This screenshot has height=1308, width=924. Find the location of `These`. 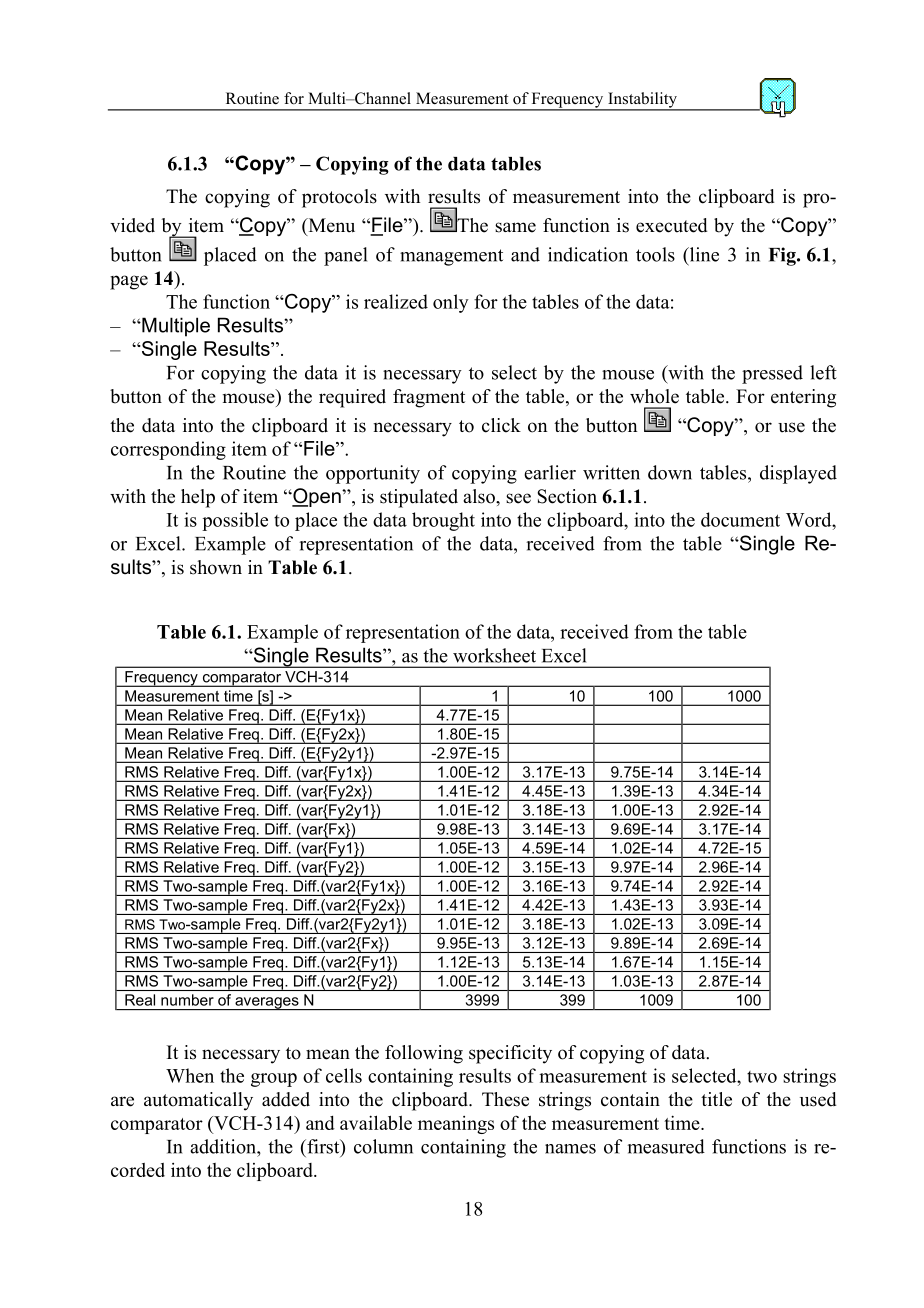

These is located at coordinates (505, 1099).
